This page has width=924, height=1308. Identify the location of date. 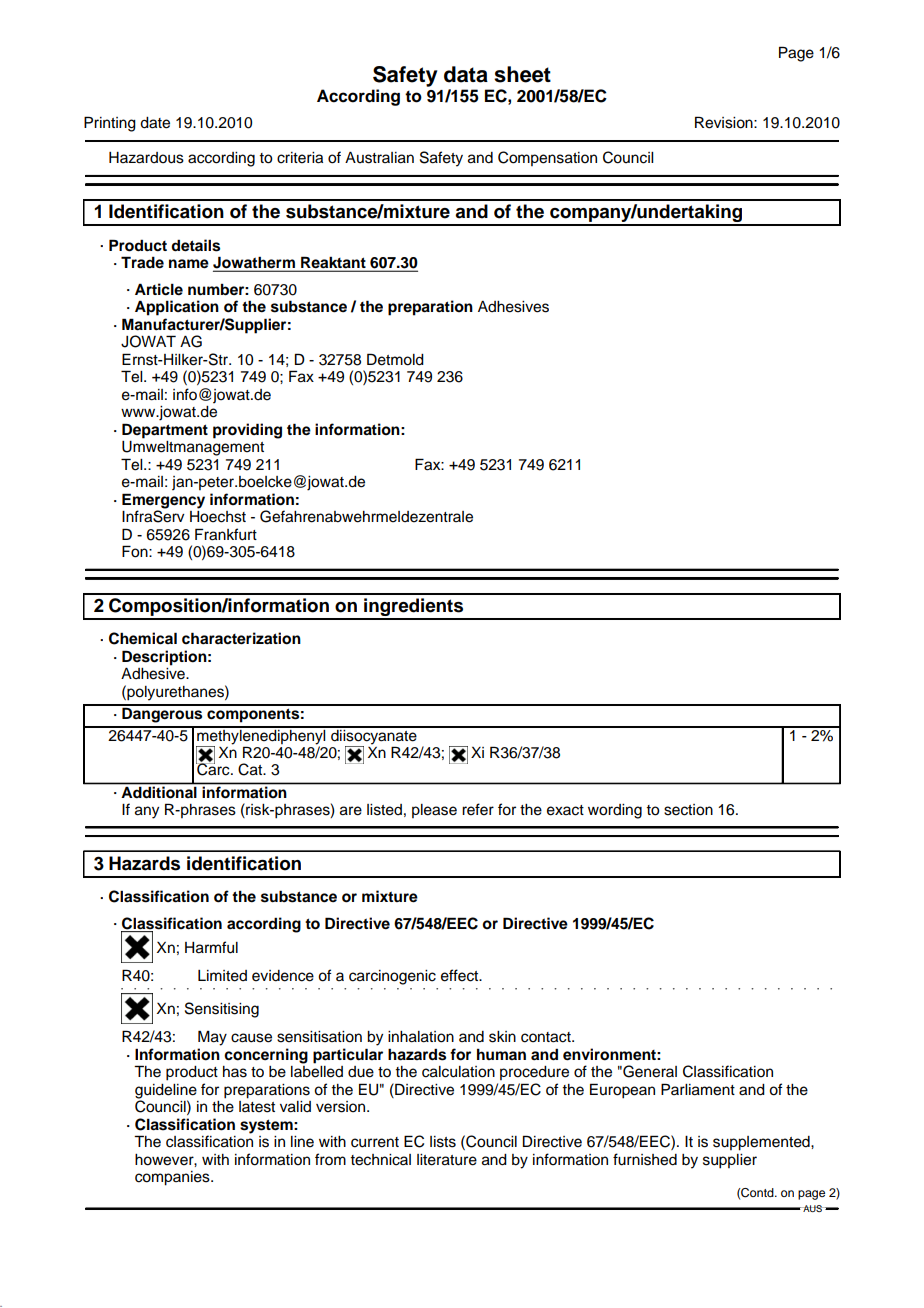
(155, 123).
